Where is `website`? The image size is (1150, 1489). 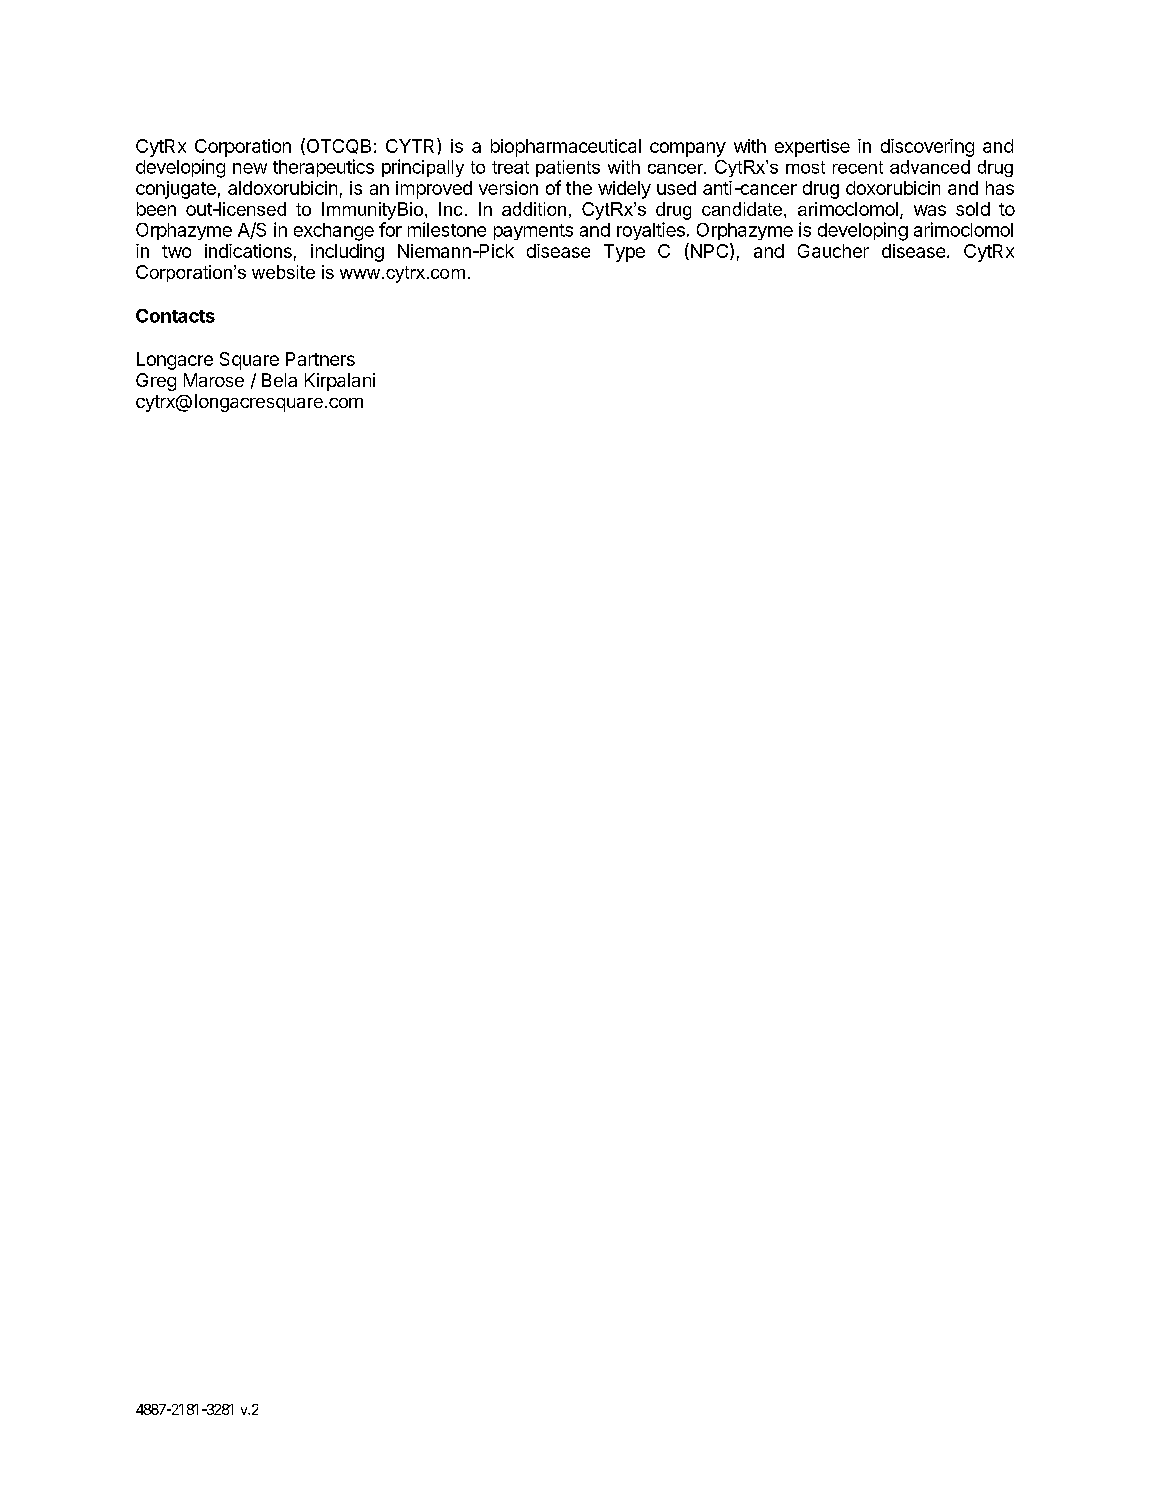 website is located at coordinates (283, 272).
